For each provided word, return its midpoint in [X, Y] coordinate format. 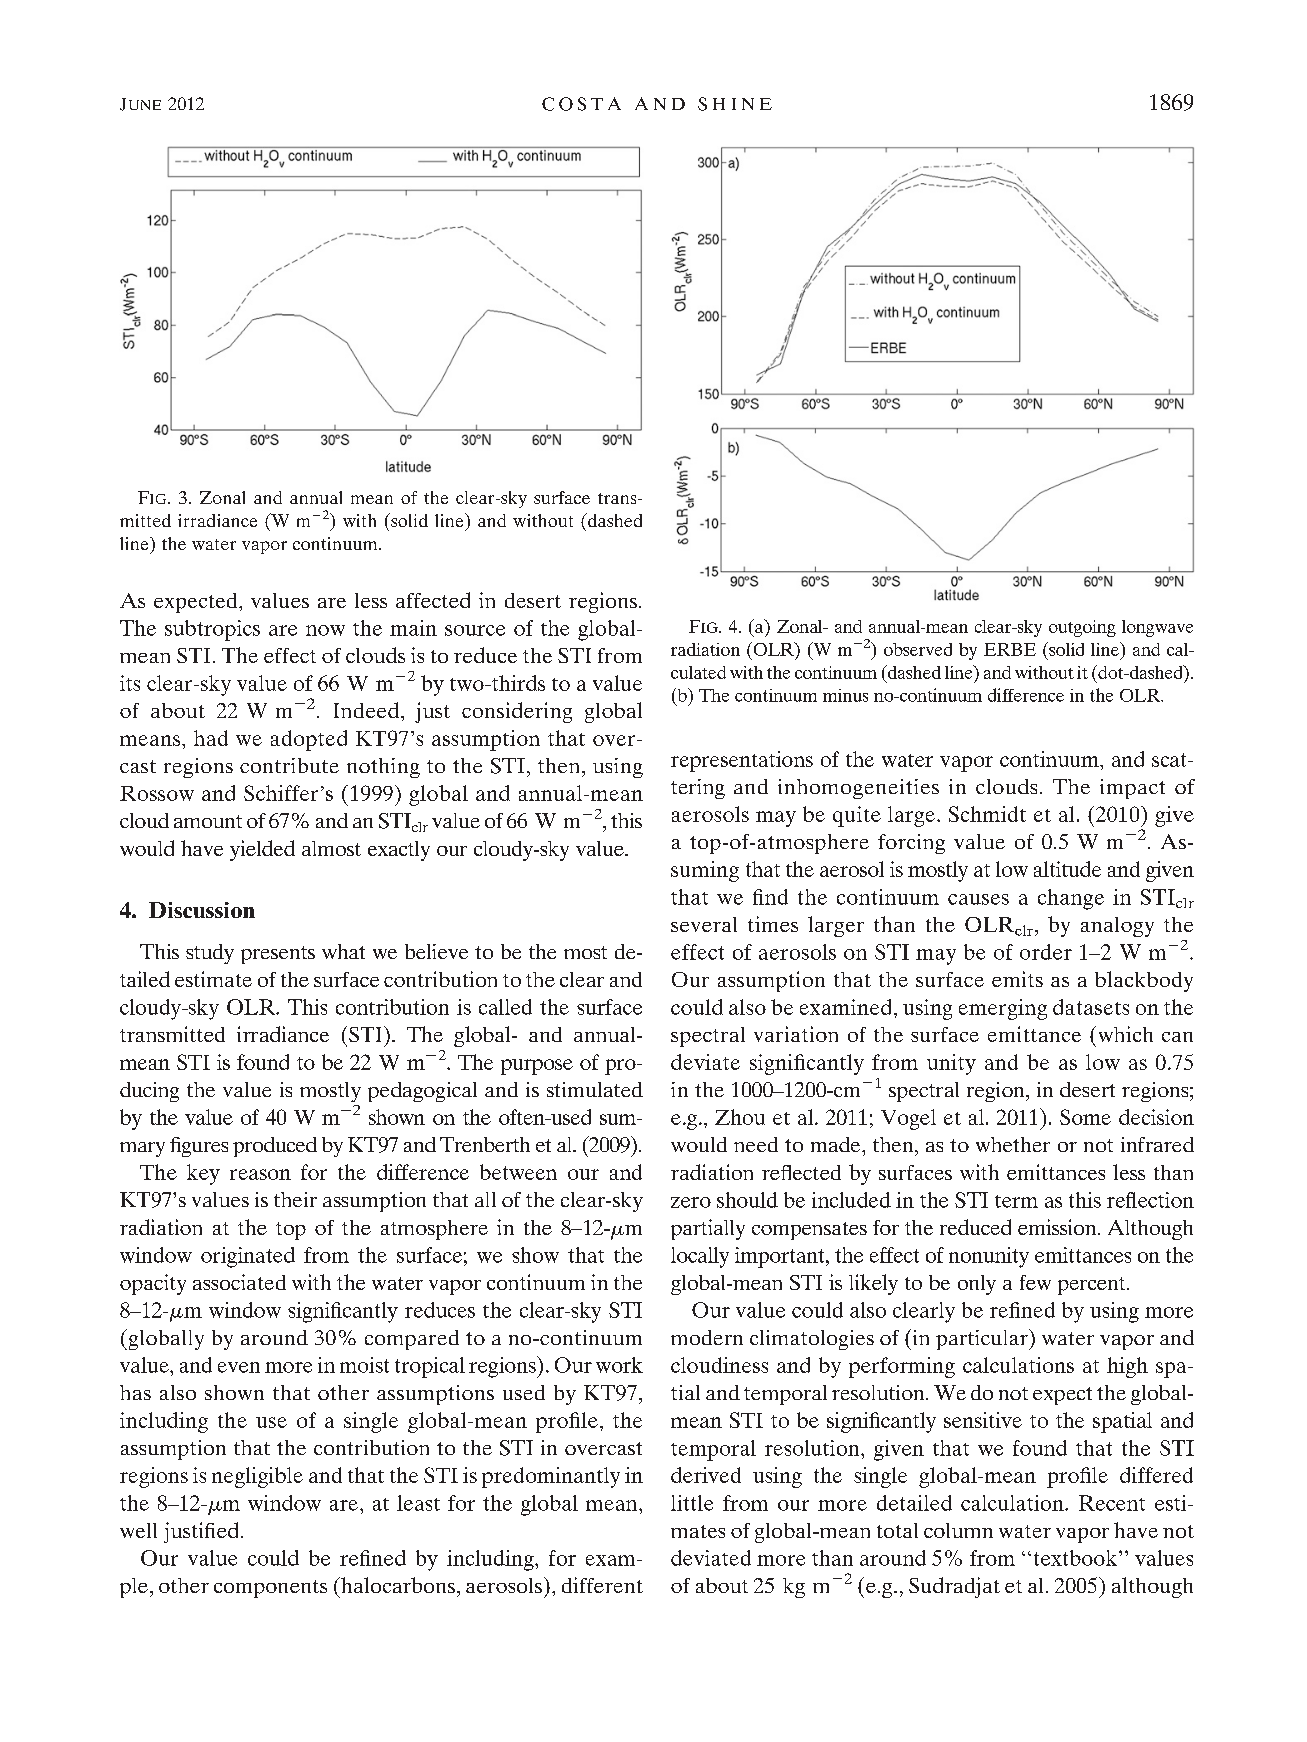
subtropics [212, 630]
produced [275, 1147]
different [602, 1585]
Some [1085, 1117]
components [270, 1589]
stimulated [595, 1089]
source [475, 630]
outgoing [1082, 628]
